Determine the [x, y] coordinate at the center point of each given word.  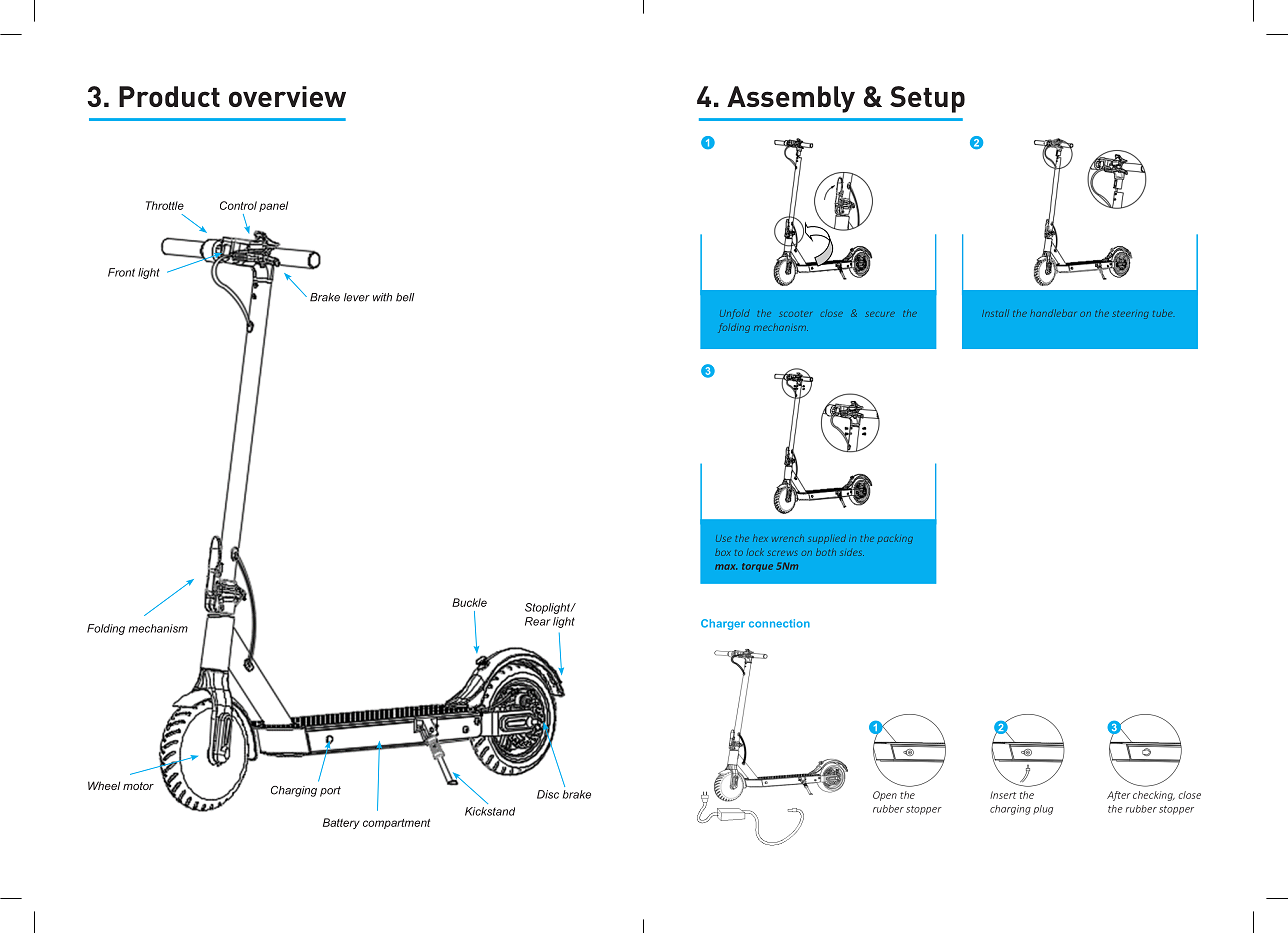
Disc [548, 794]
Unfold [735, 314]
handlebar [1053, 313]
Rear [538, 621]
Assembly [791, 99]
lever [357, 297]
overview [287, 96]
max [726, 567]
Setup [927, 99]
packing [895, 539]
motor [138, 786]
